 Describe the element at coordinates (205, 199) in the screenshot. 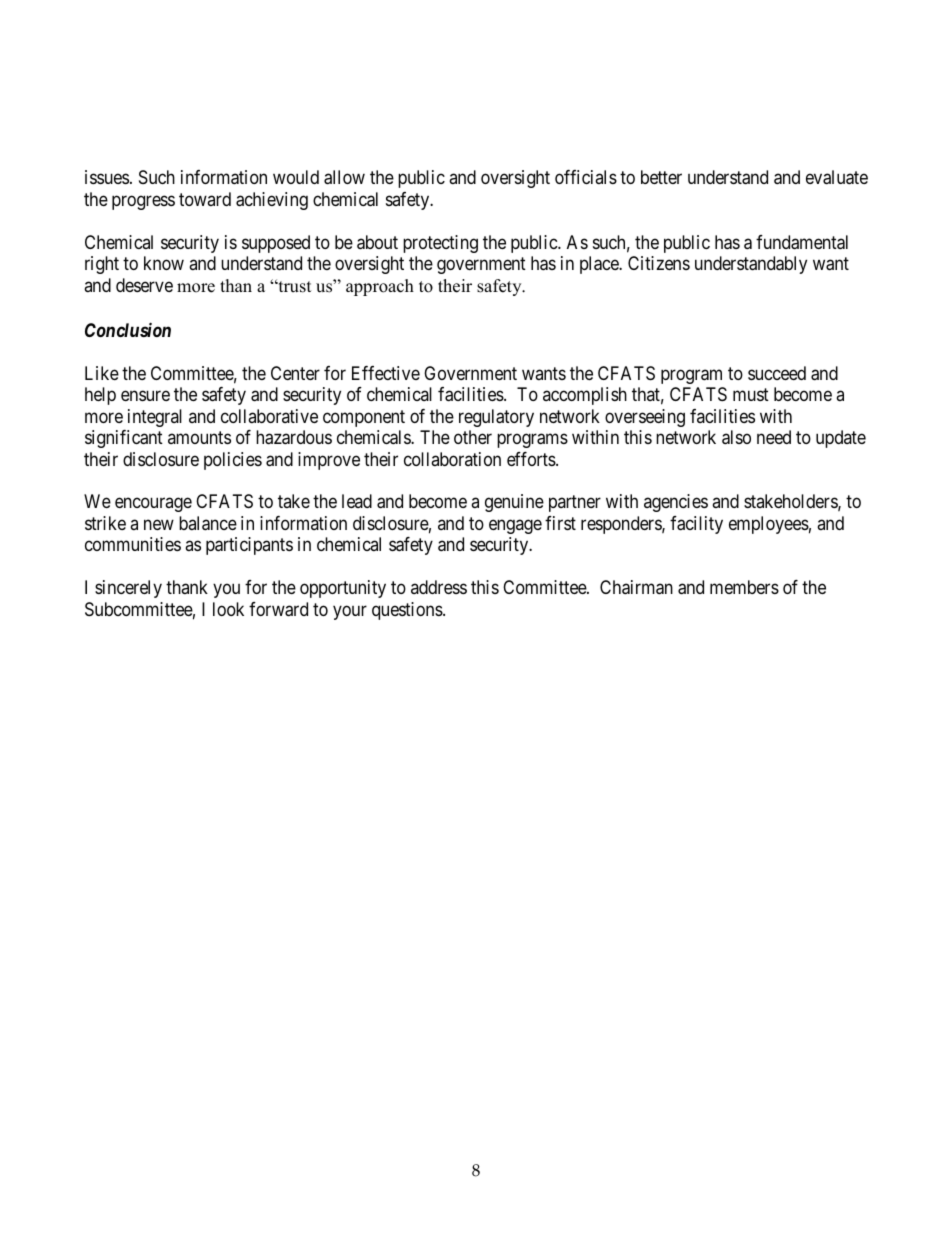

I see `toward` at that location.
